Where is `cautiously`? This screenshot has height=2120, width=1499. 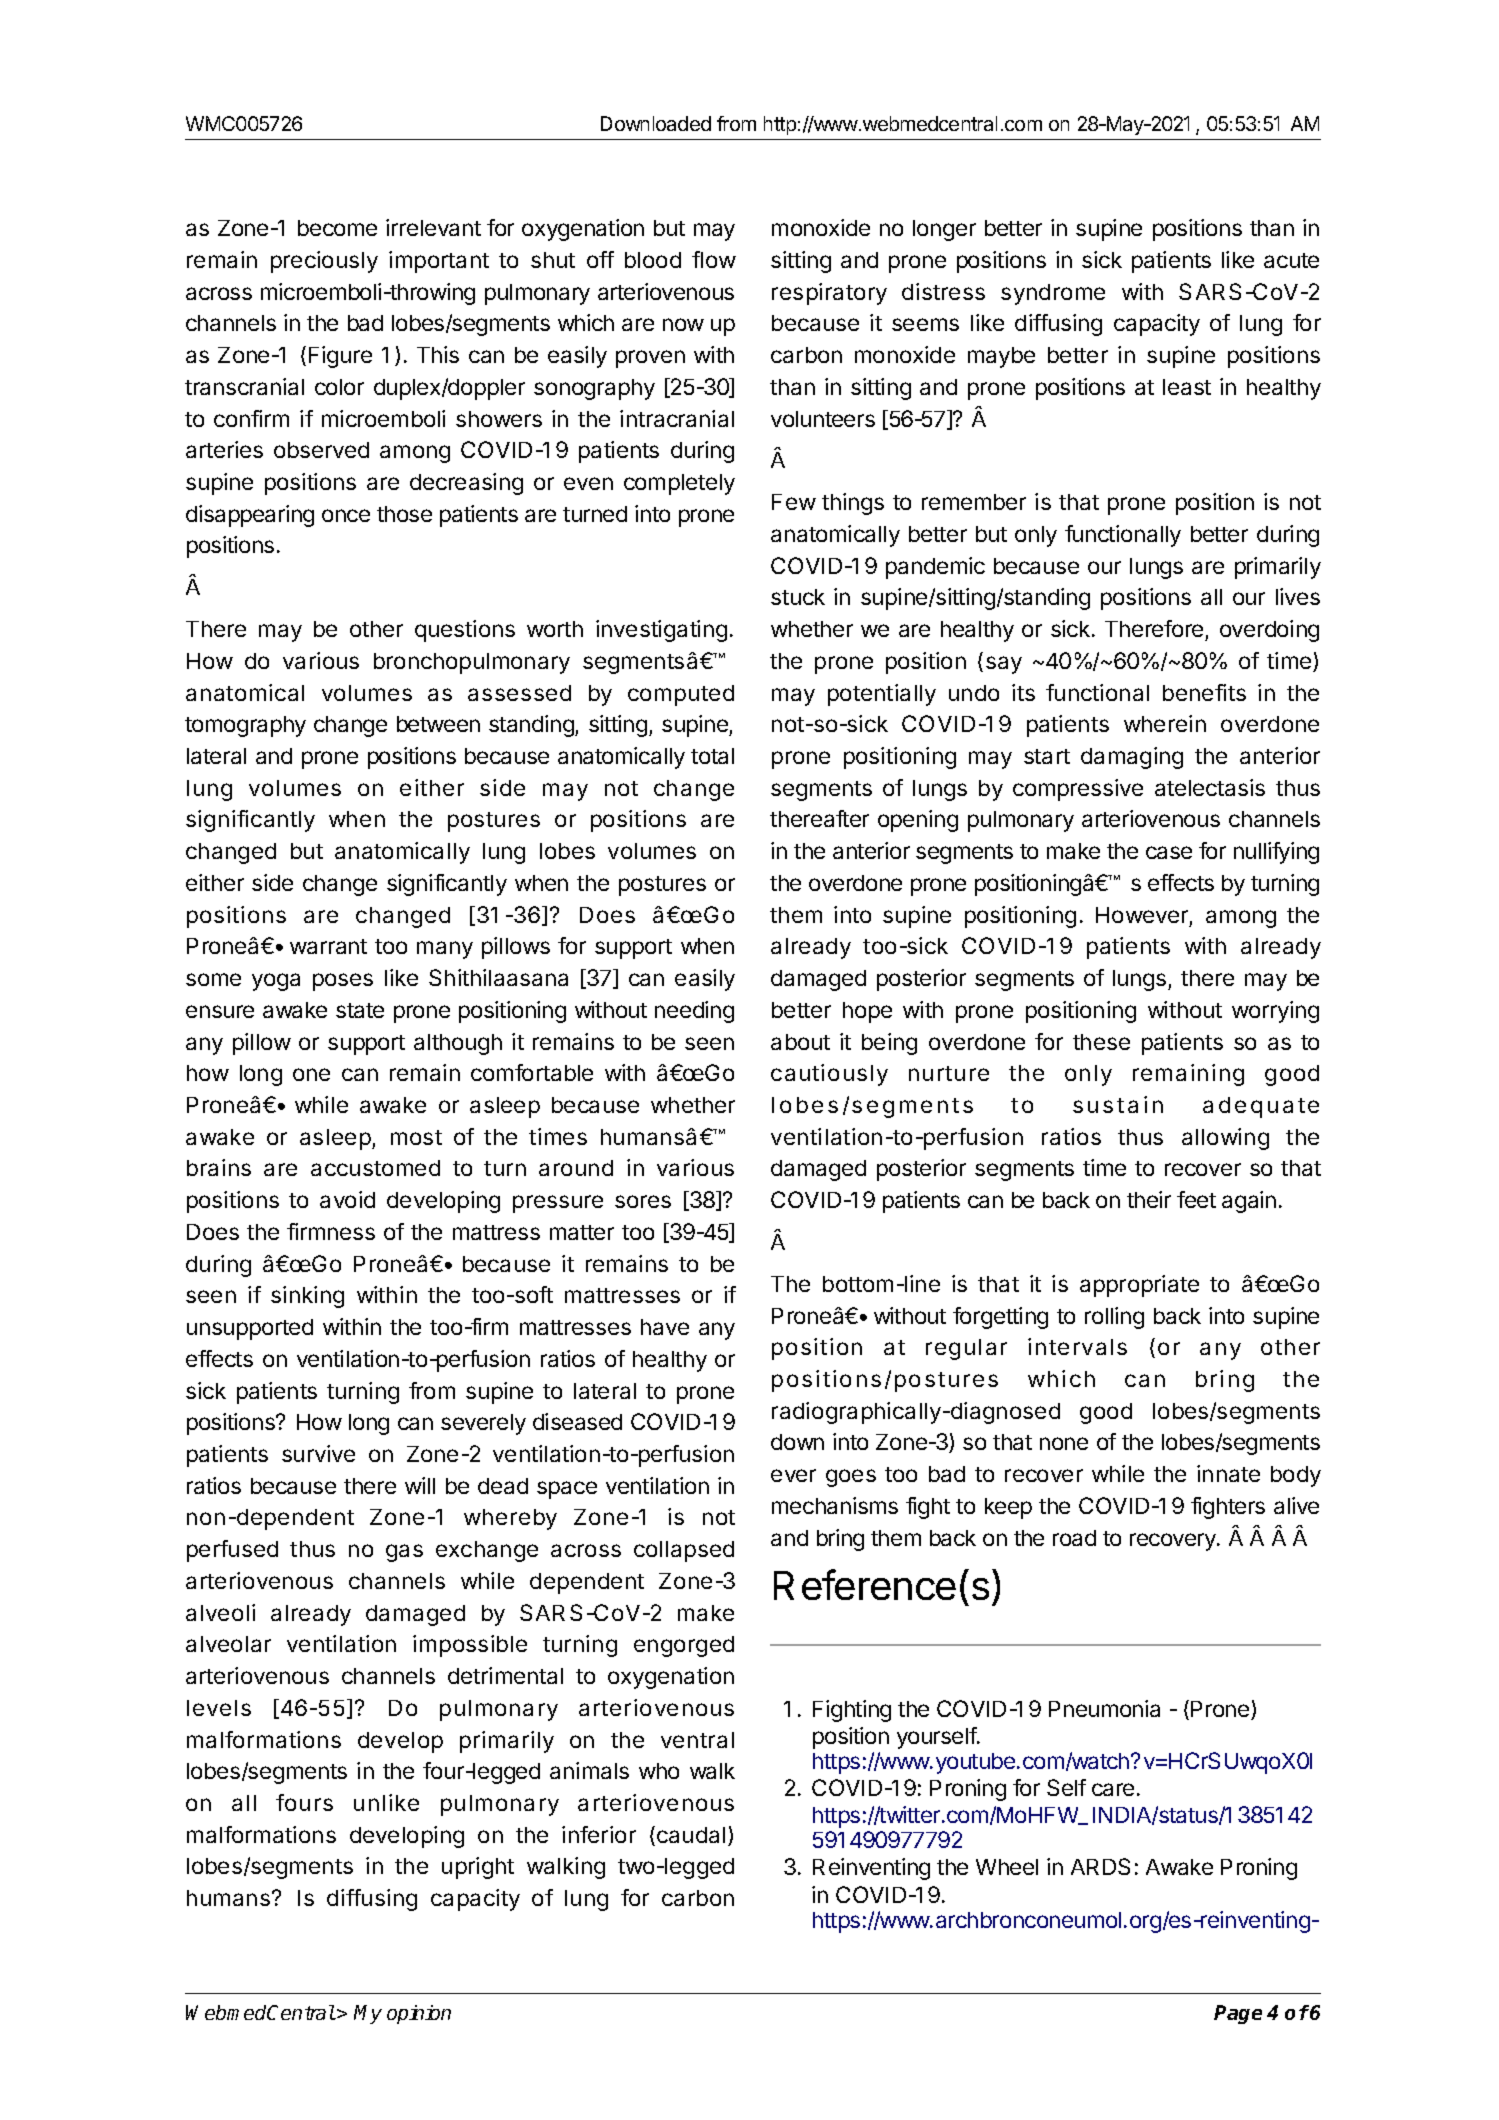 cautiously is located at coordinates (829, 1075).
